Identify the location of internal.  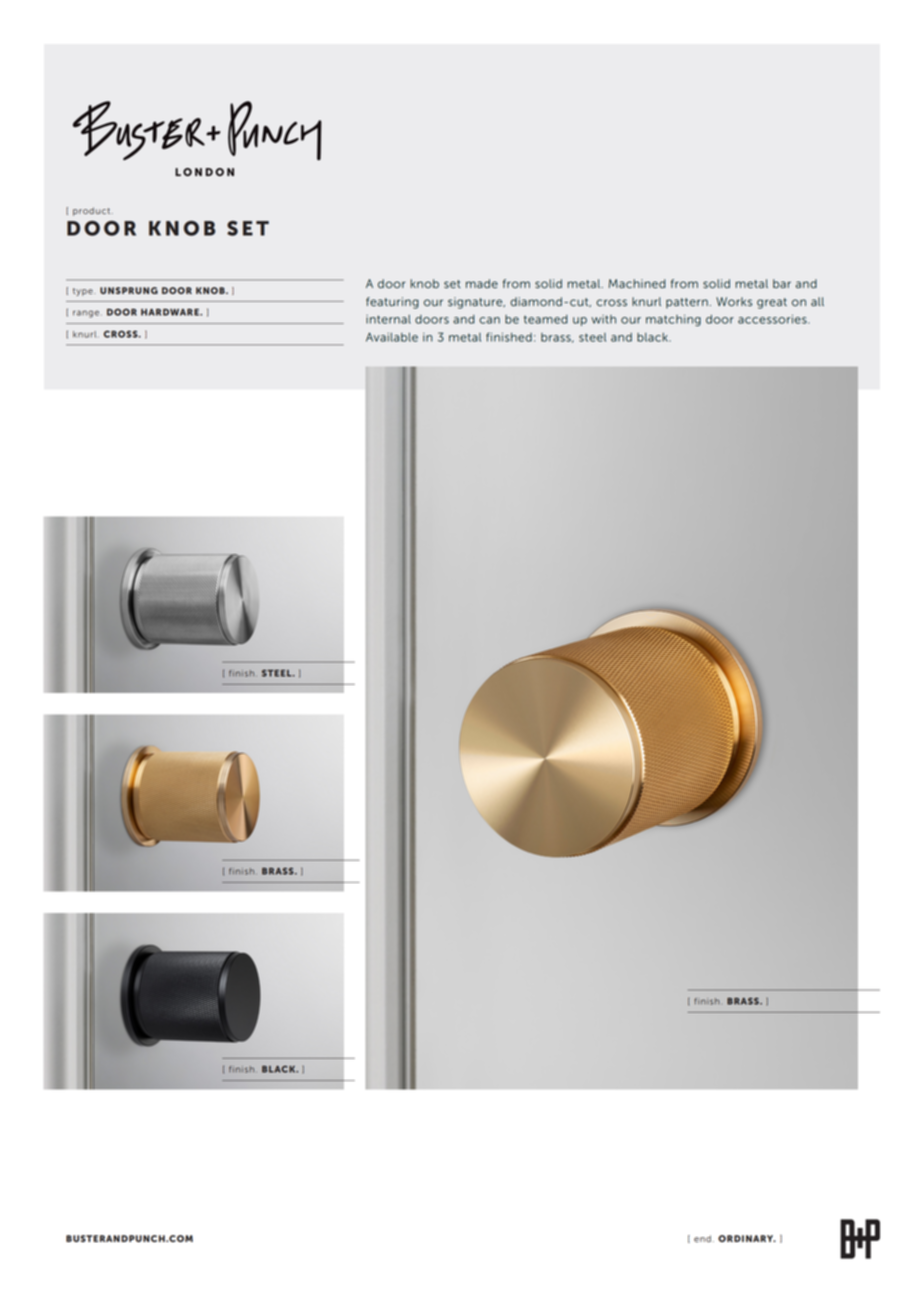
(388, 319).
